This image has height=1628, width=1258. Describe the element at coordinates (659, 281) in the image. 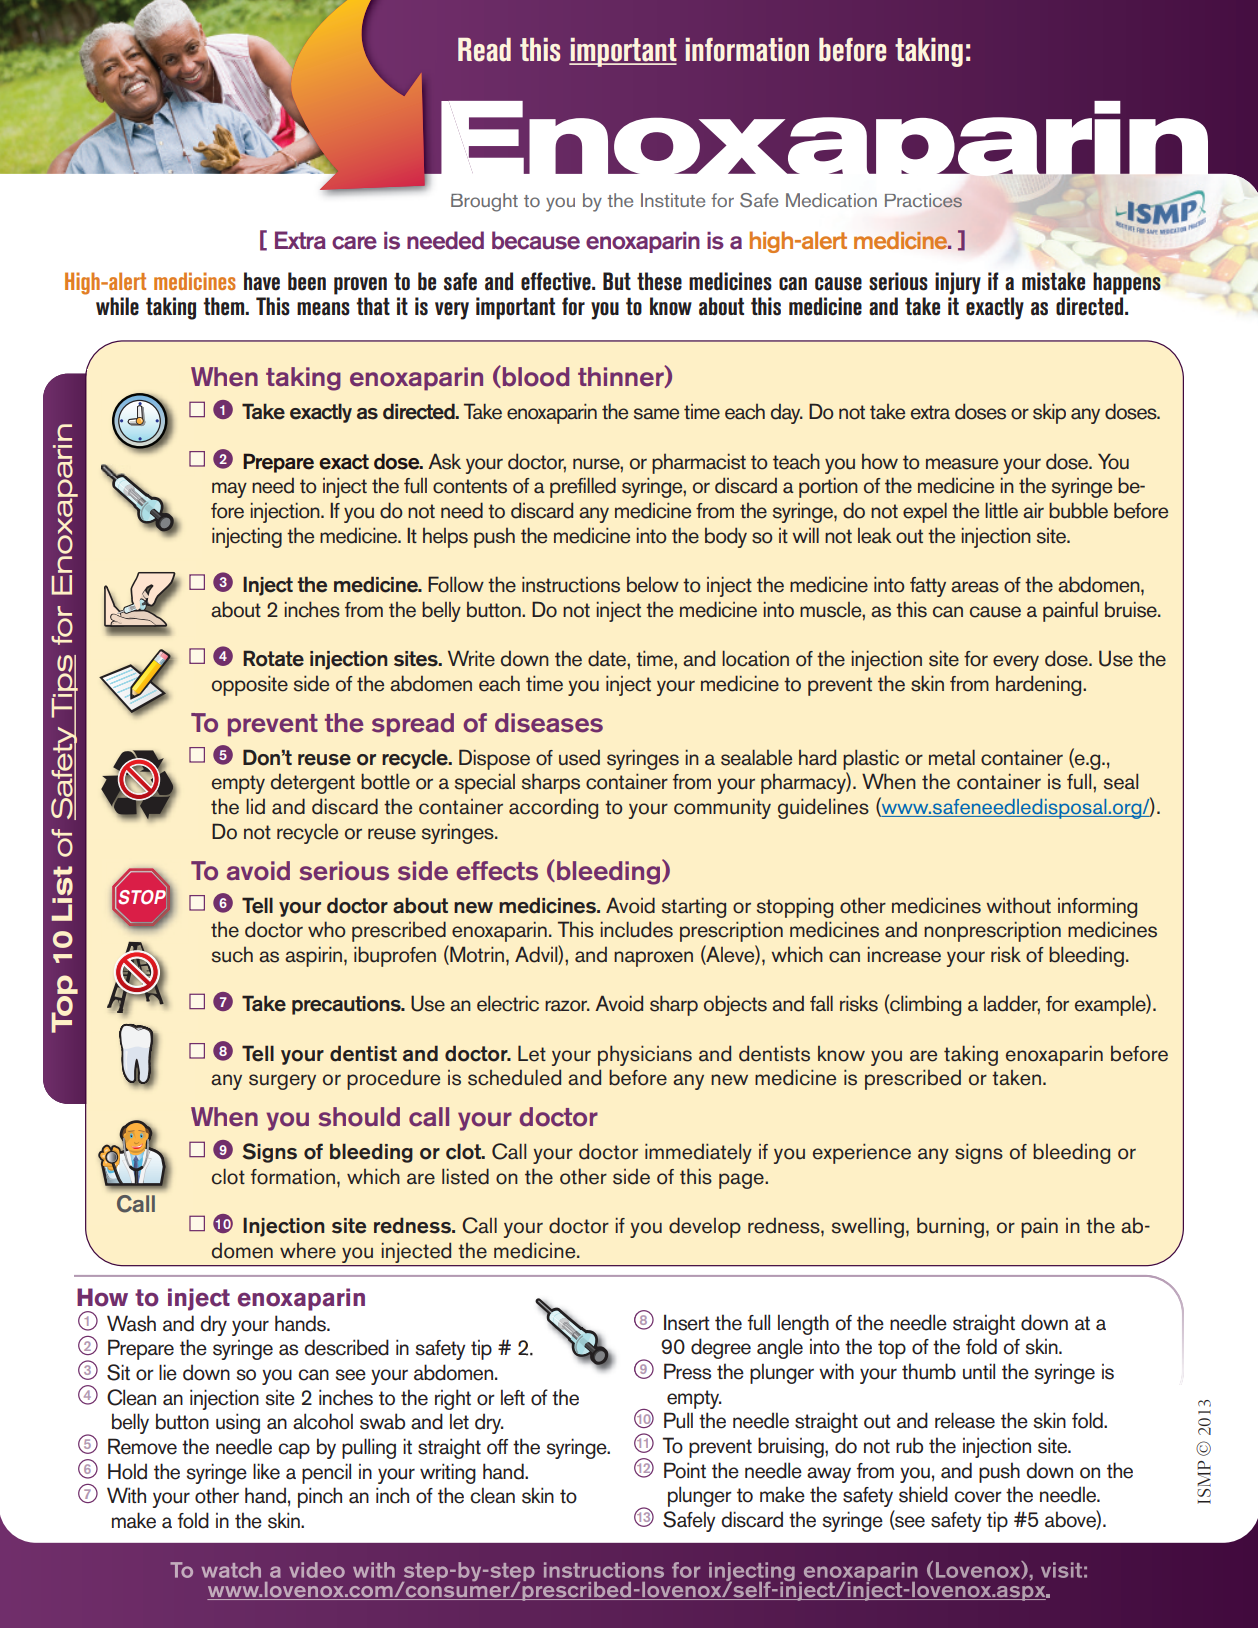

I see `these` at that location.
